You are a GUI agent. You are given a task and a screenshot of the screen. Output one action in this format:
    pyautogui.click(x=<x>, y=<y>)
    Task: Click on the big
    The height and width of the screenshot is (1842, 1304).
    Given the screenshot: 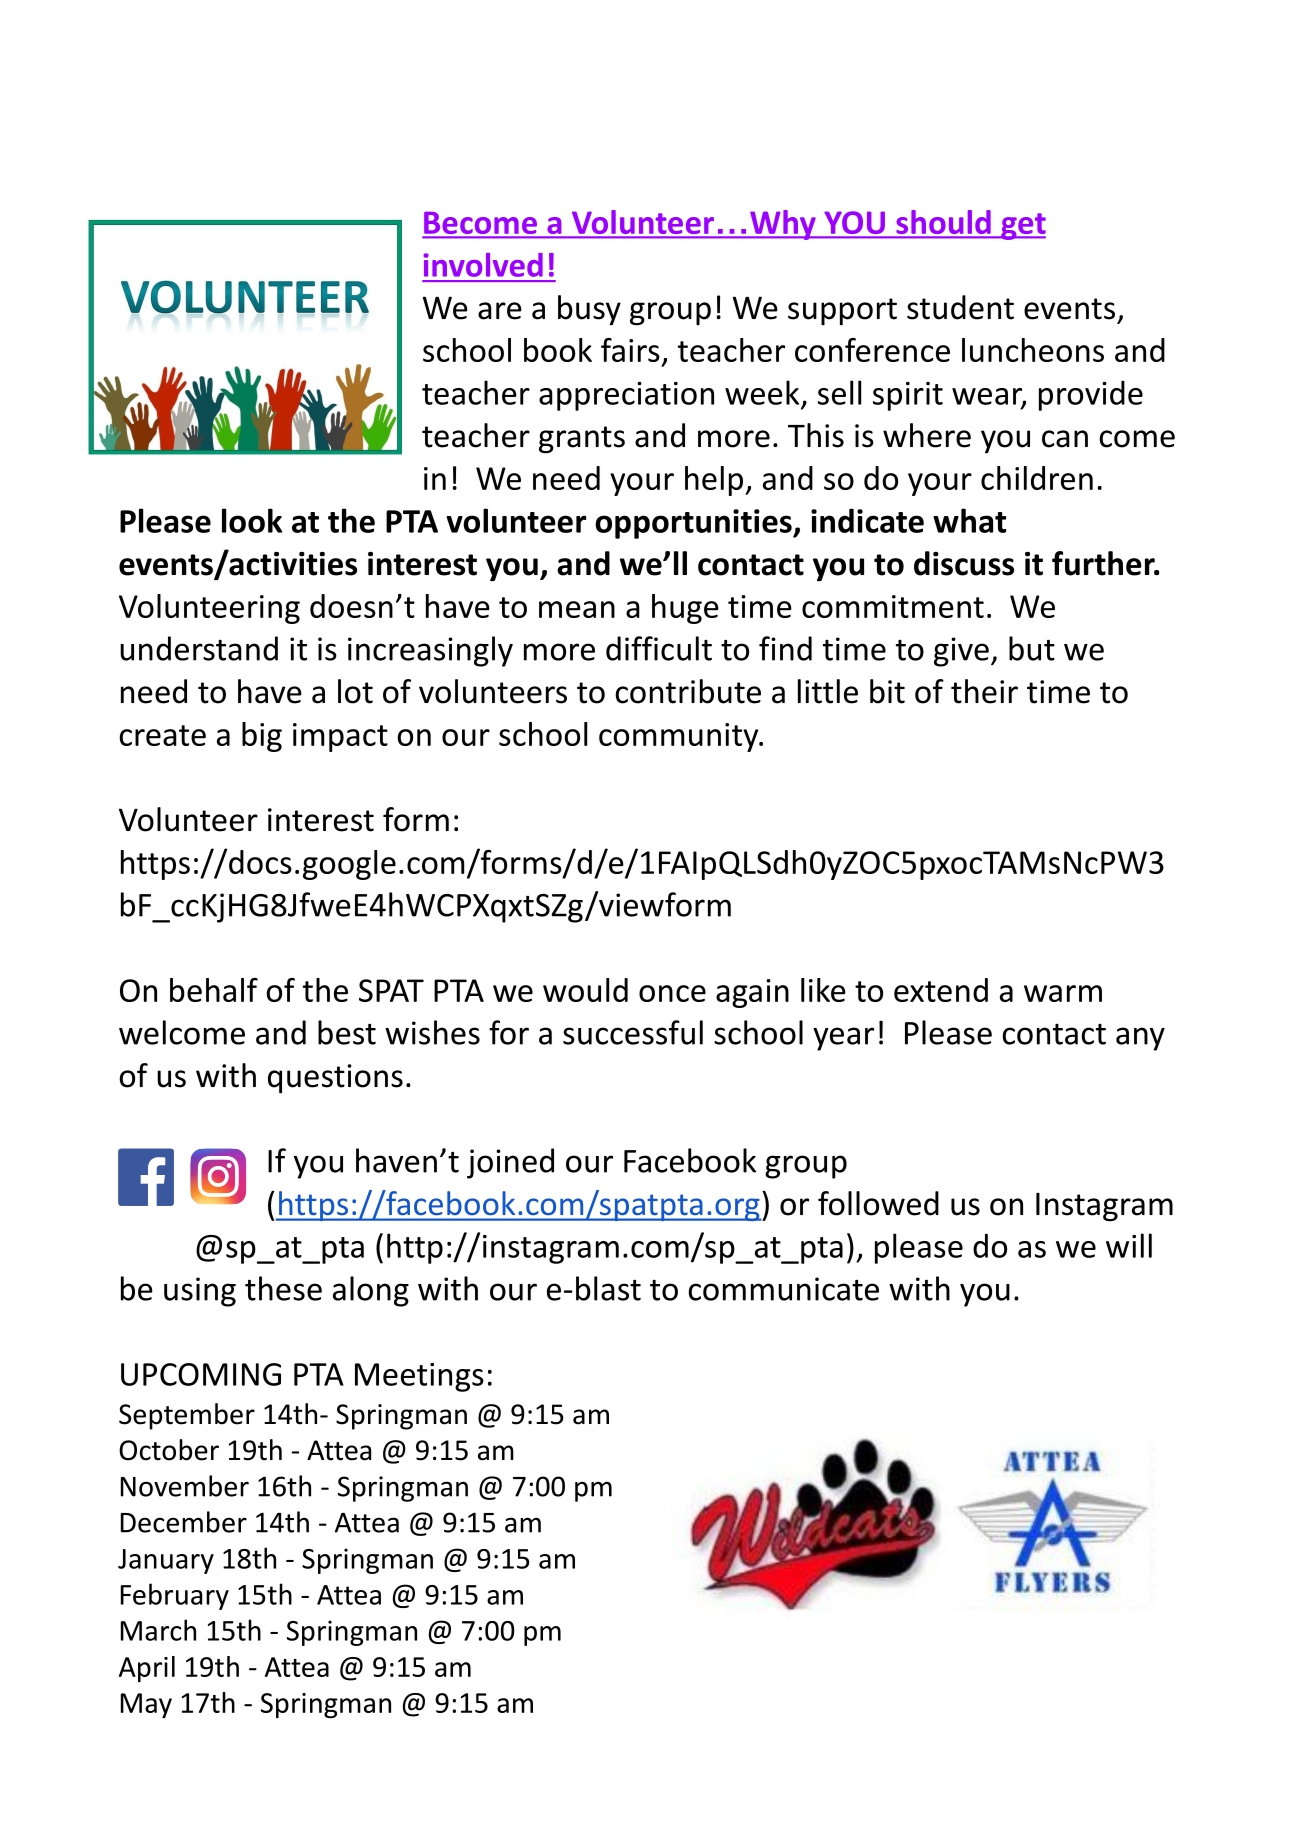 What is the action you would take?
    pyautogui.click(x=262, y=737)
